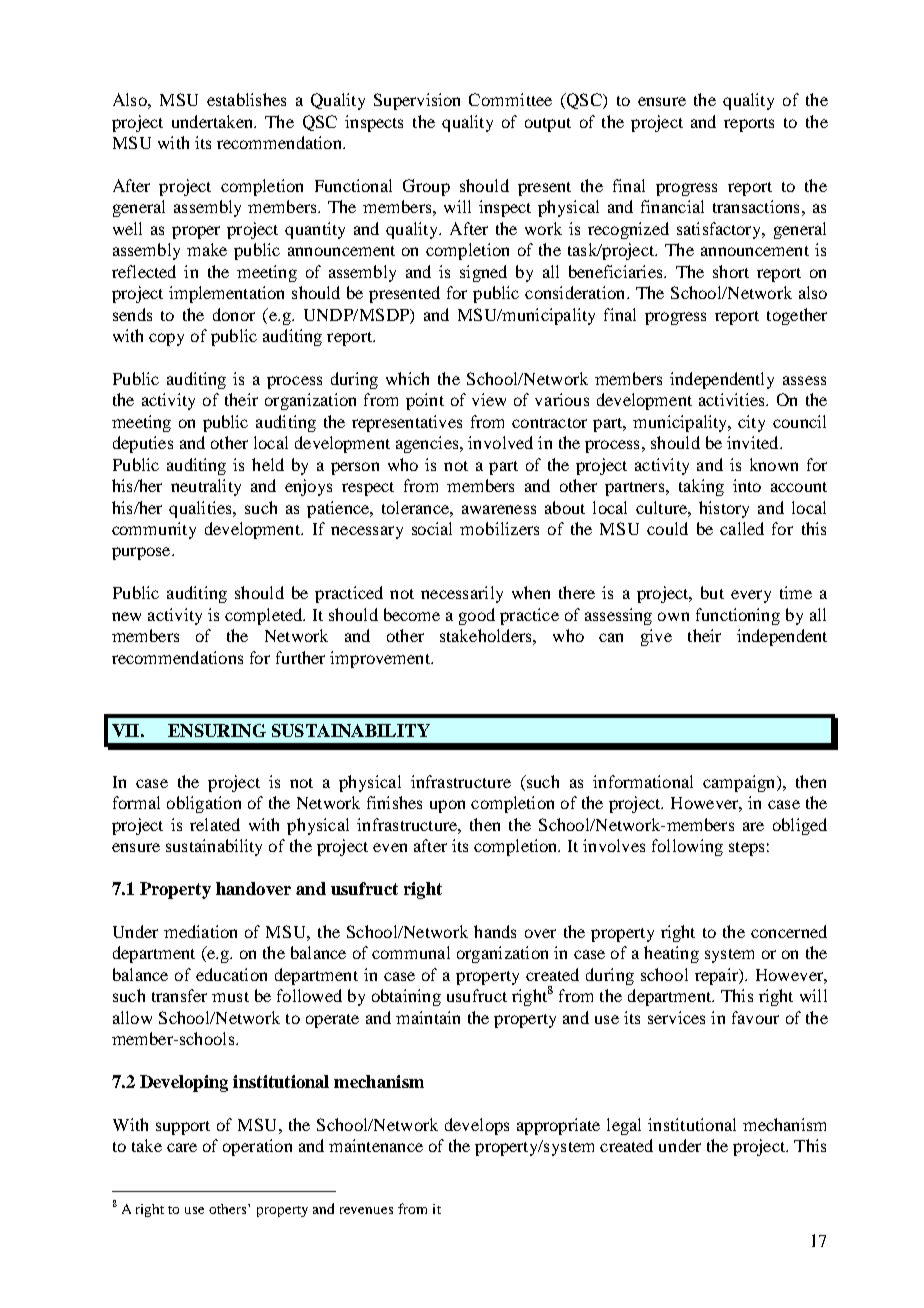 The image size is (924, 1308). I want to click on functioning, so click(738, 616).
